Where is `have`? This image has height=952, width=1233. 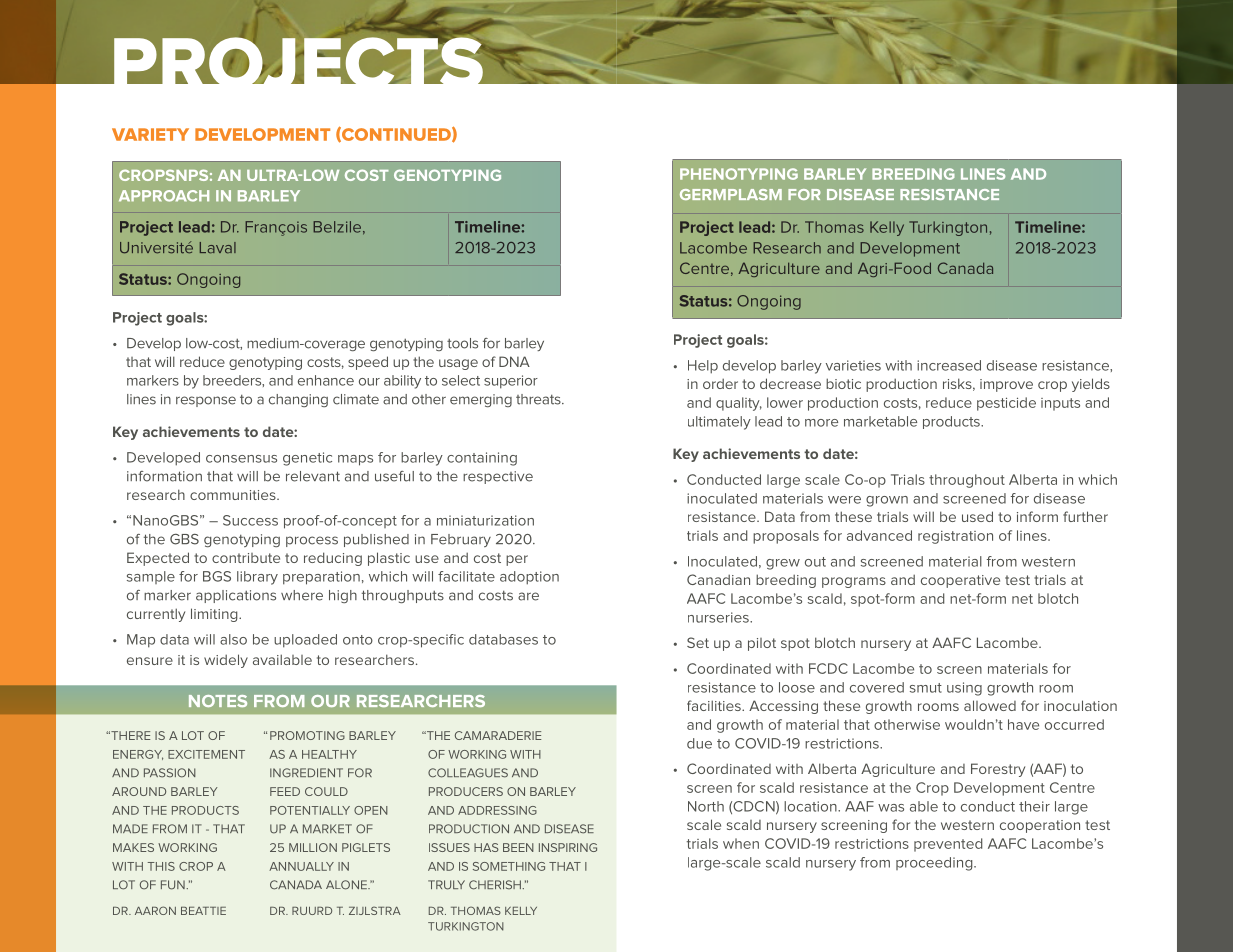
have is located at coordinates (1023, 724).
